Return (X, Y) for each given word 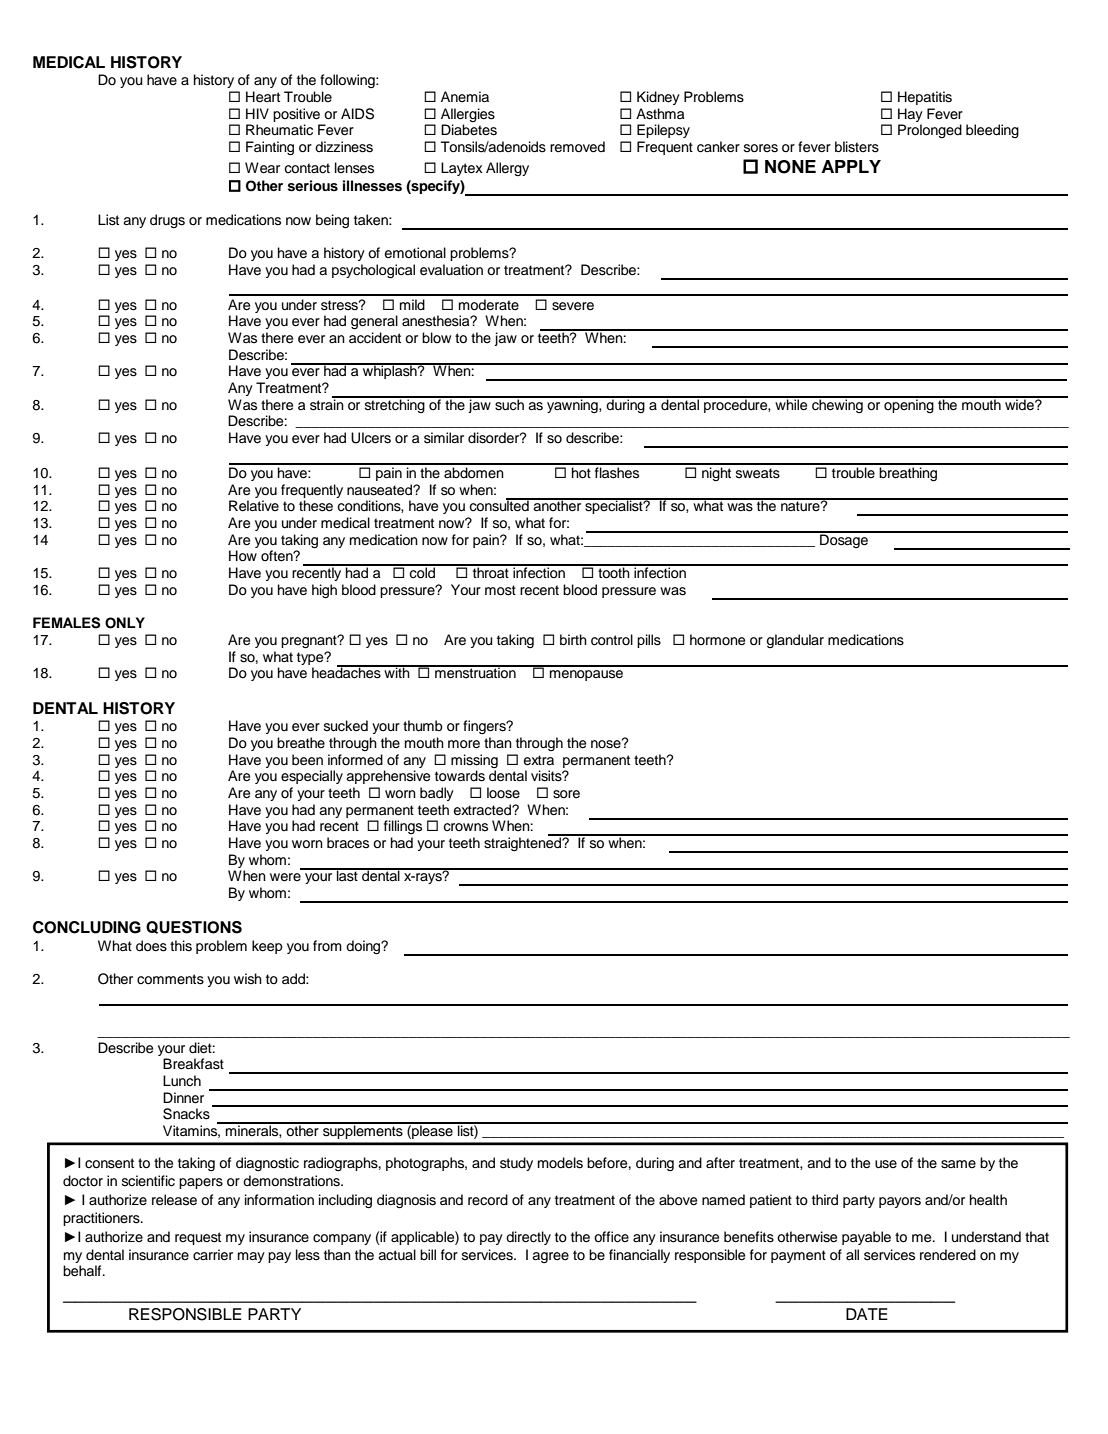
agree (550, 1257)
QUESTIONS (194, 927)
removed (577, 147)
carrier (213, 1255)
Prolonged (930, 131)
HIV (257, 113)
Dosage (844, 540)
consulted (500, 505)
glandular (795, 641)
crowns (465, 827)
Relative (254, 506)
